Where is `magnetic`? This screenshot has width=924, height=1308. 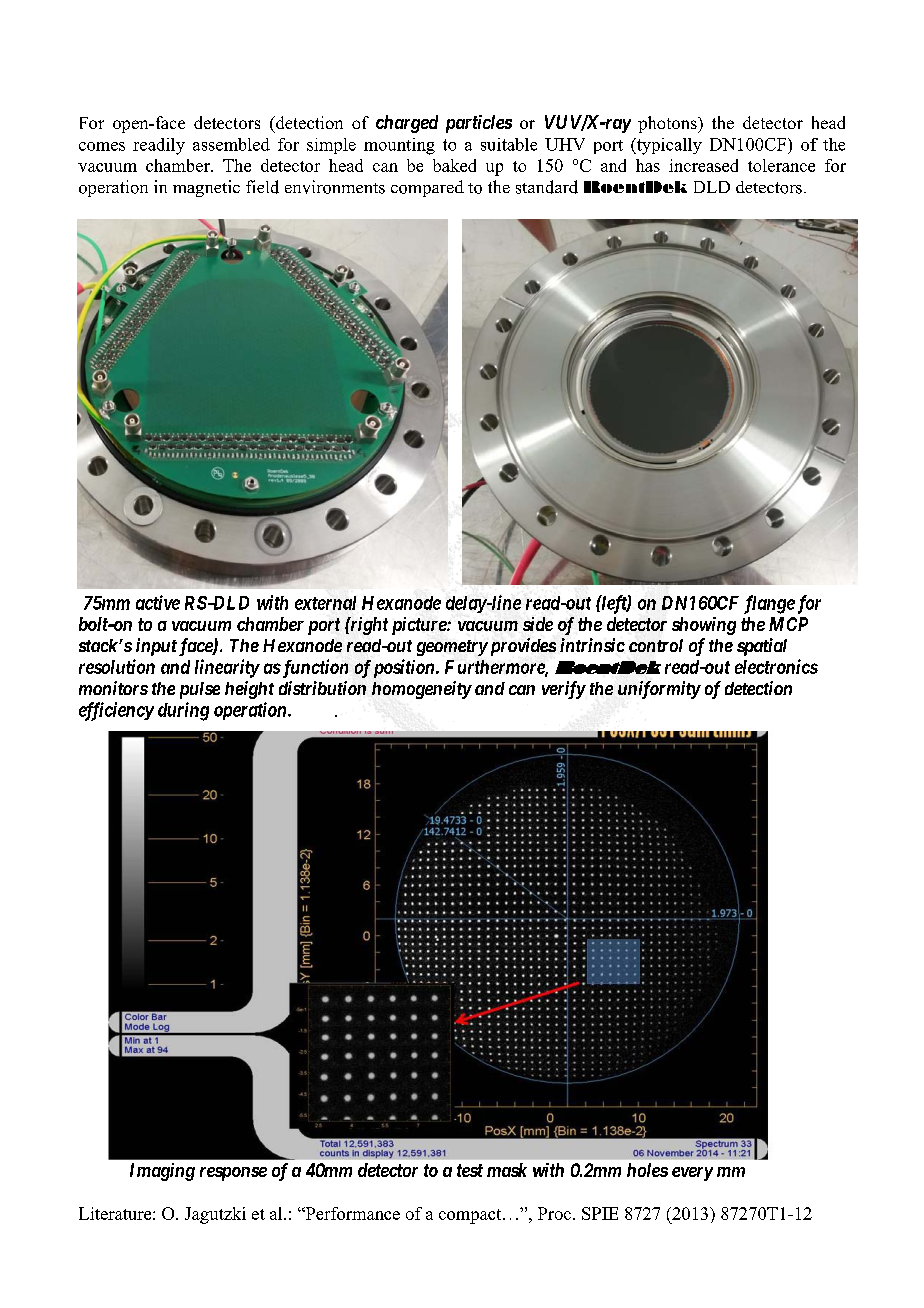
magnetic is located at coordinates (206, 188).
